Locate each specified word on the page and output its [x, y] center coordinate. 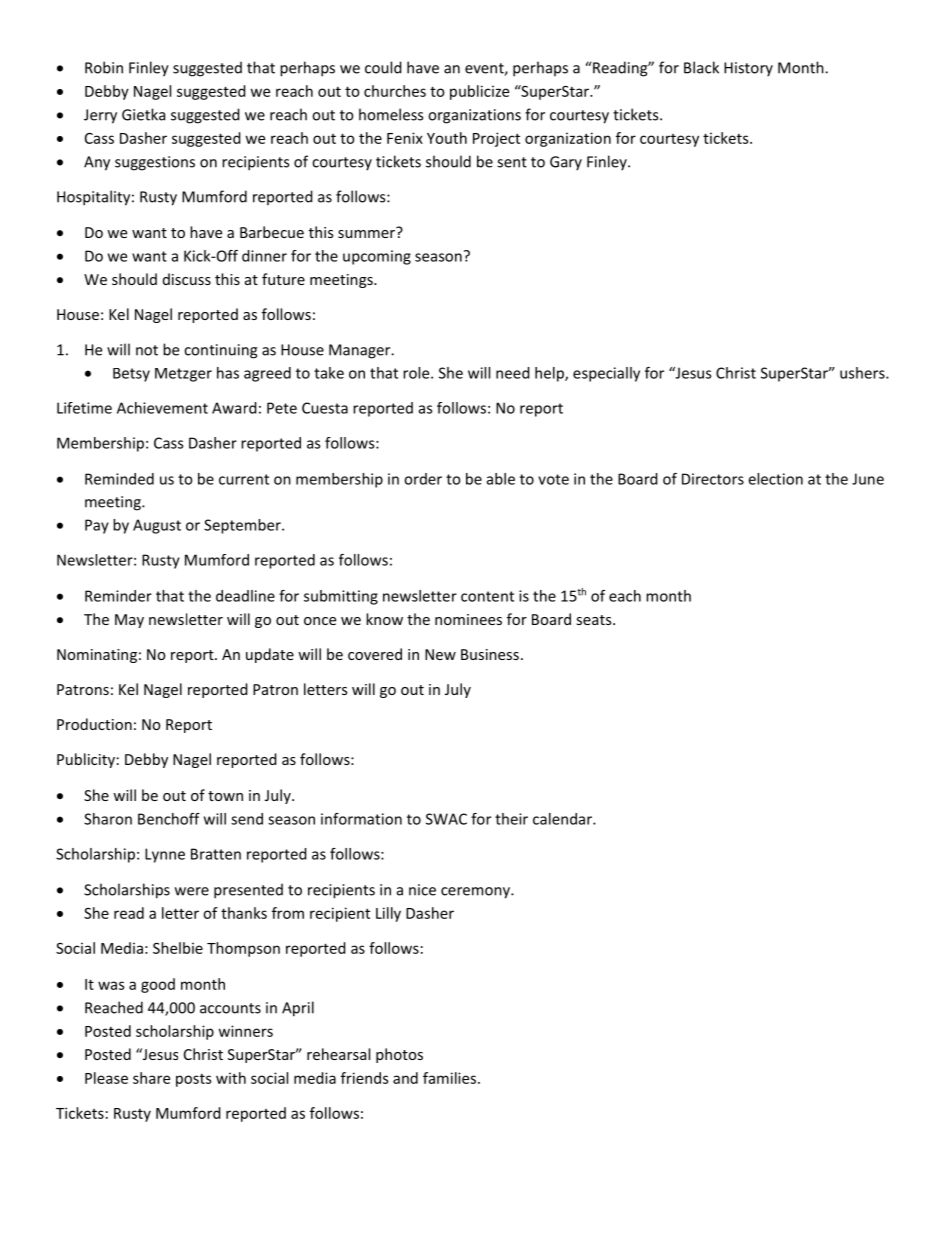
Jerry [100, 116]
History [748, 69]
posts [193, 1080]
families [451, 1078]
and [405, 1078]
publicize [479, 92]
